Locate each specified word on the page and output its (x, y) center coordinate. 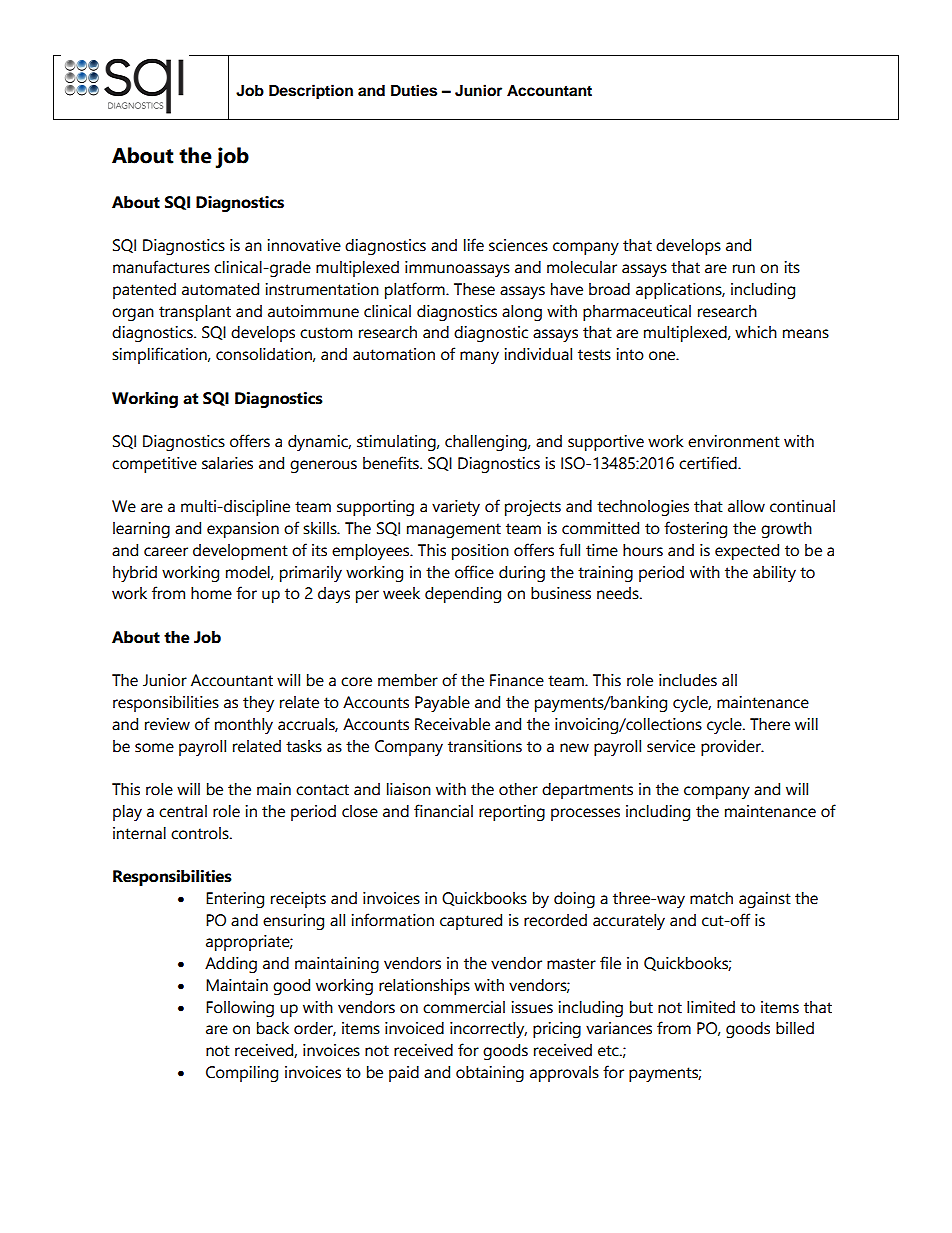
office (474, 572)
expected (747, 552)
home (211, 593)
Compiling (242, 1074)
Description (311, 92)
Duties (414, 90)
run (744, 269)
